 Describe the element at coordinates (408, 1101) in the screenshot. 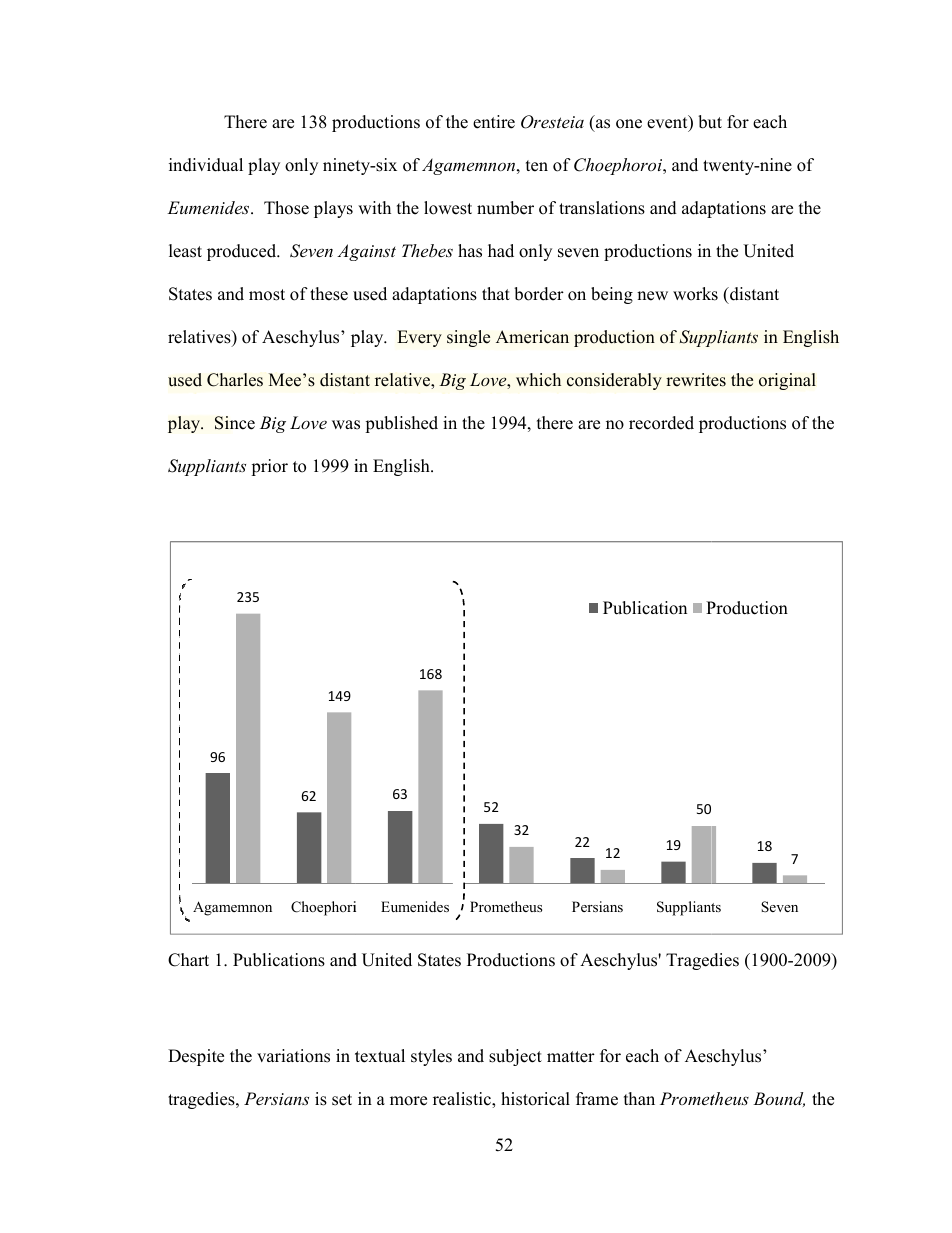

I see `more` at that location.
